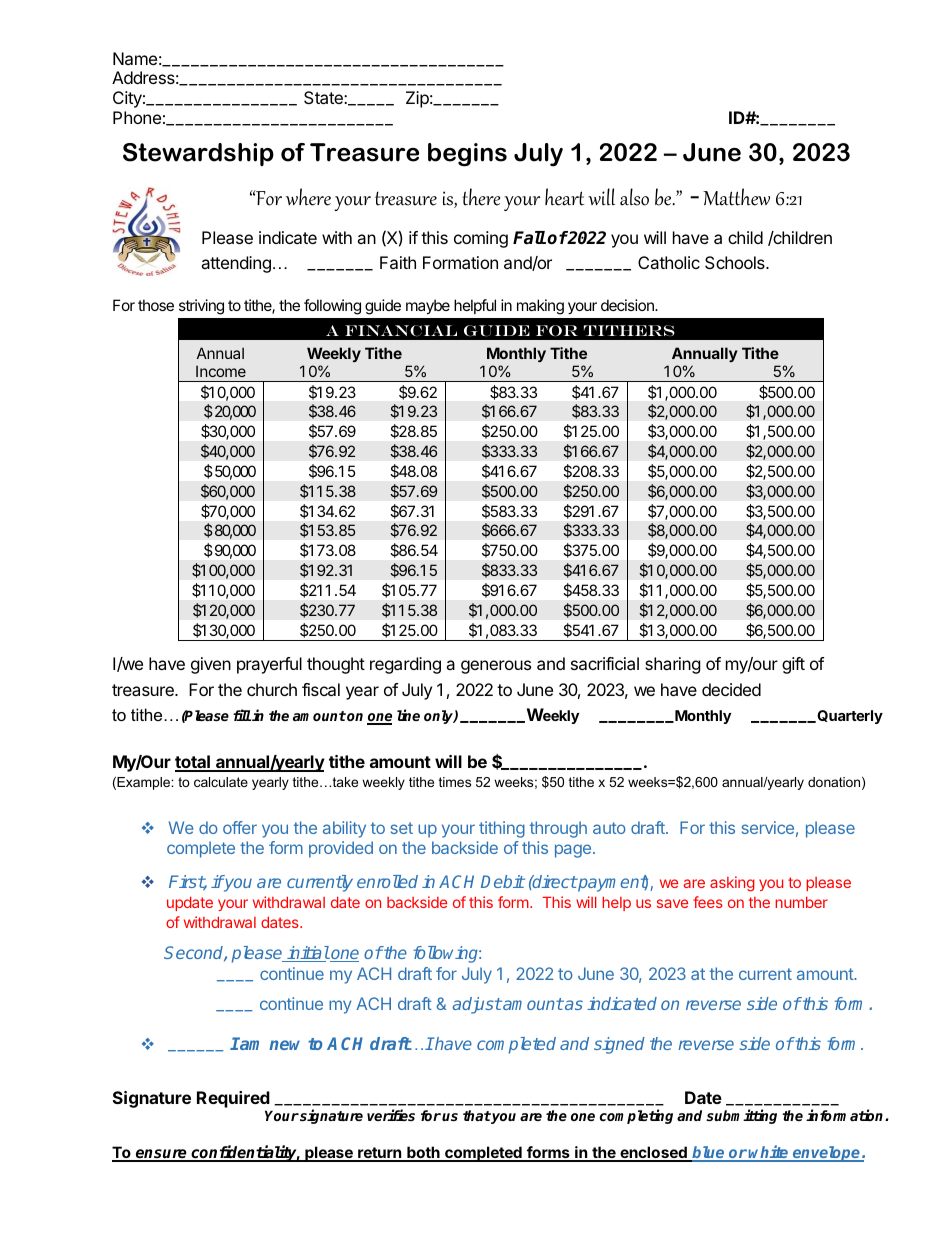  What do you see at coordinates (221, 371) in the page?
I see `Income` at bounding box center [221, 371].
